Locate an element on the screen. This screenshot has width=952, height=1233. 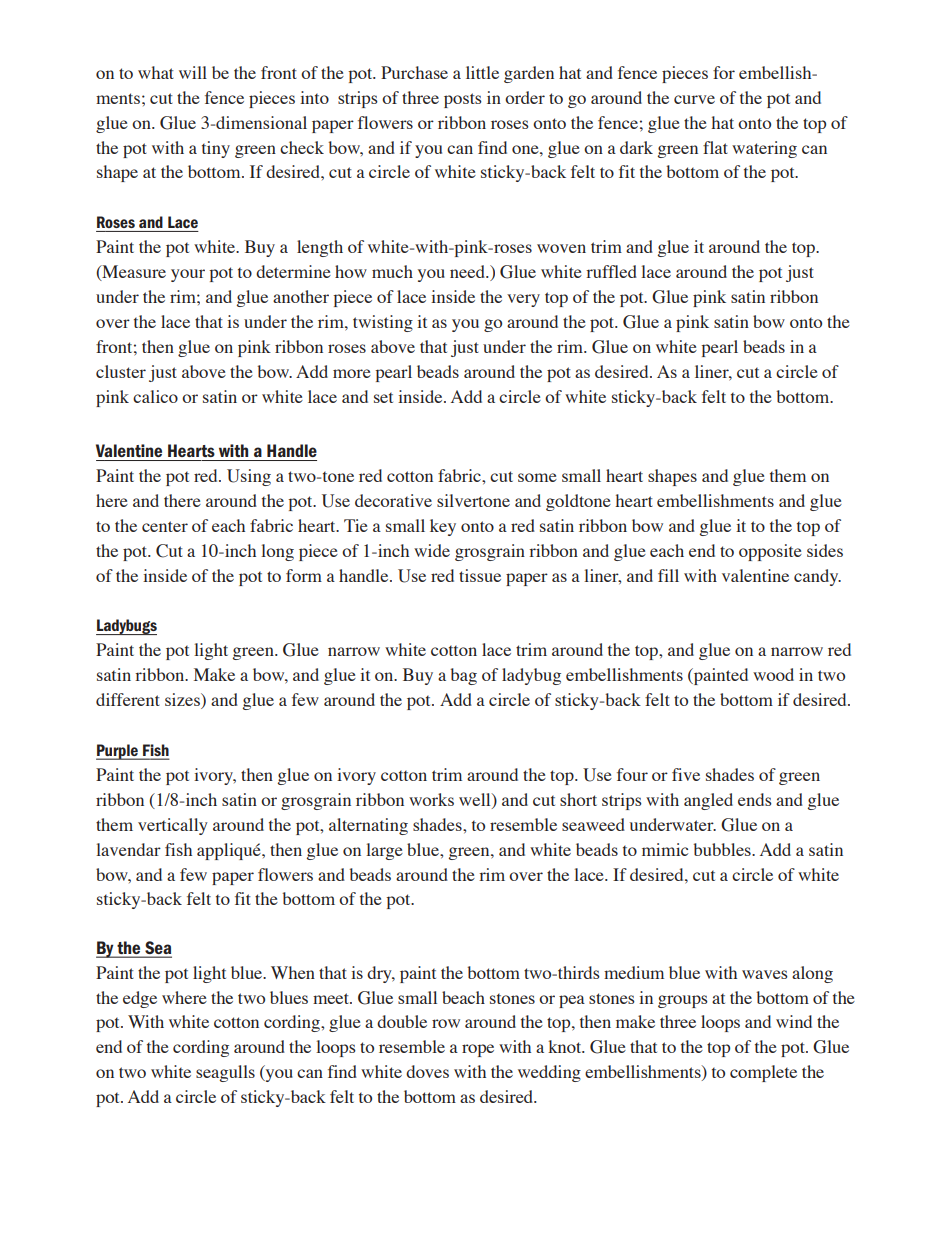
opposite is located at coordinates (770, 552).
